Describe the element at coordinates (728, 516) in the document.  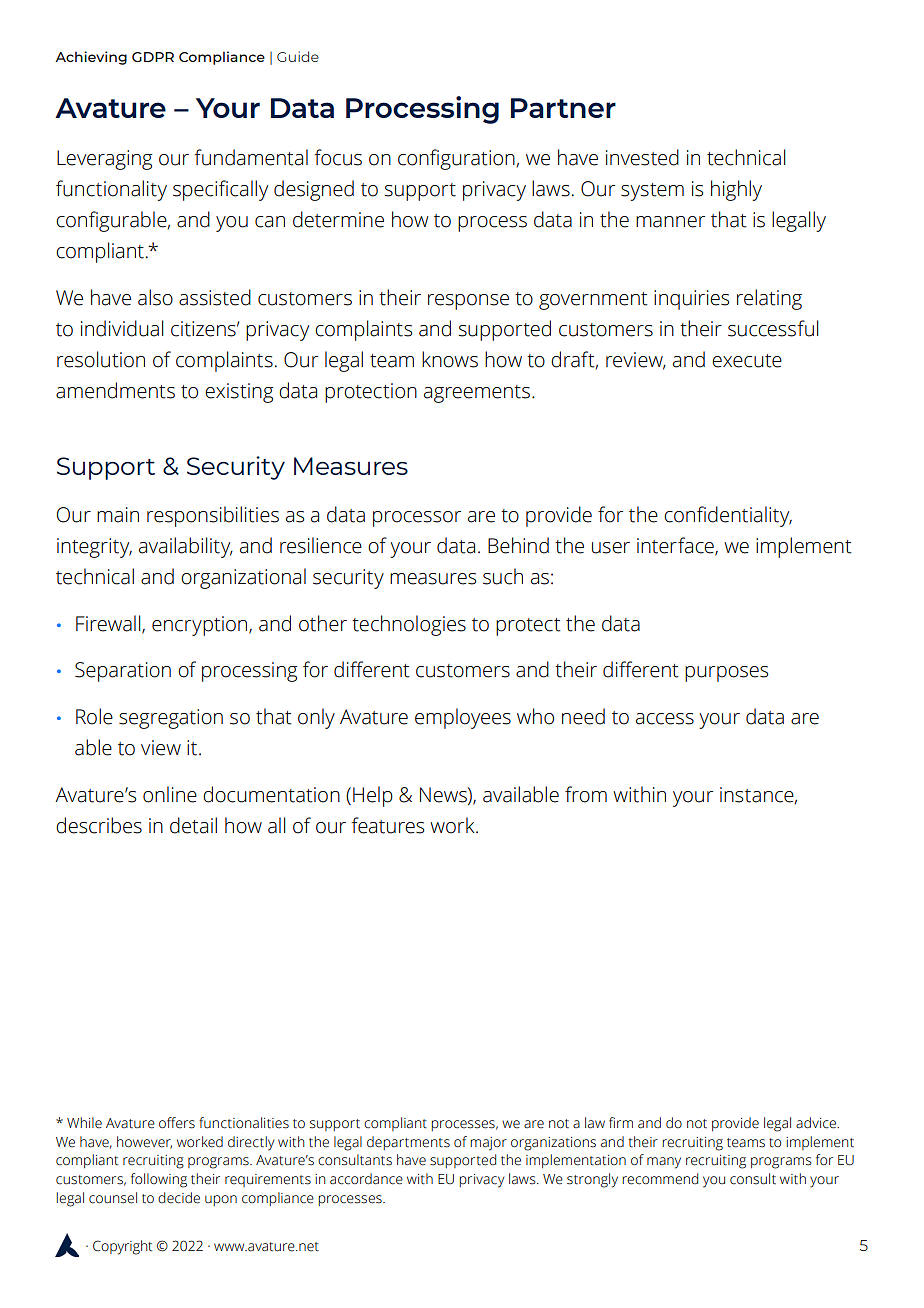
I see `confidentiality` at that location.
